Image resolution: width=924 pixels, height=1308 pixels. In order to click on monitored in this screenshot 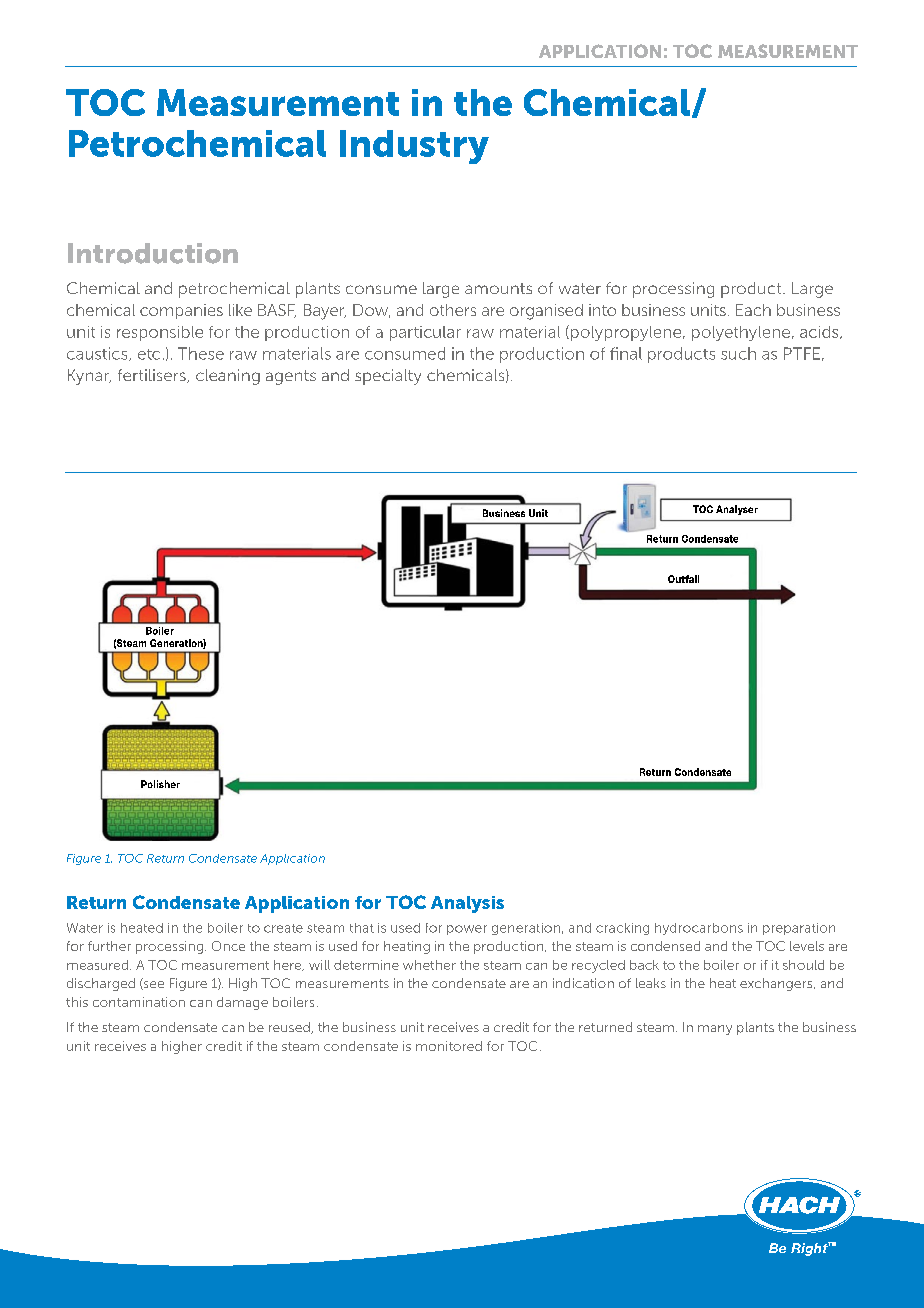, I will do `click(449, 1046)`.
